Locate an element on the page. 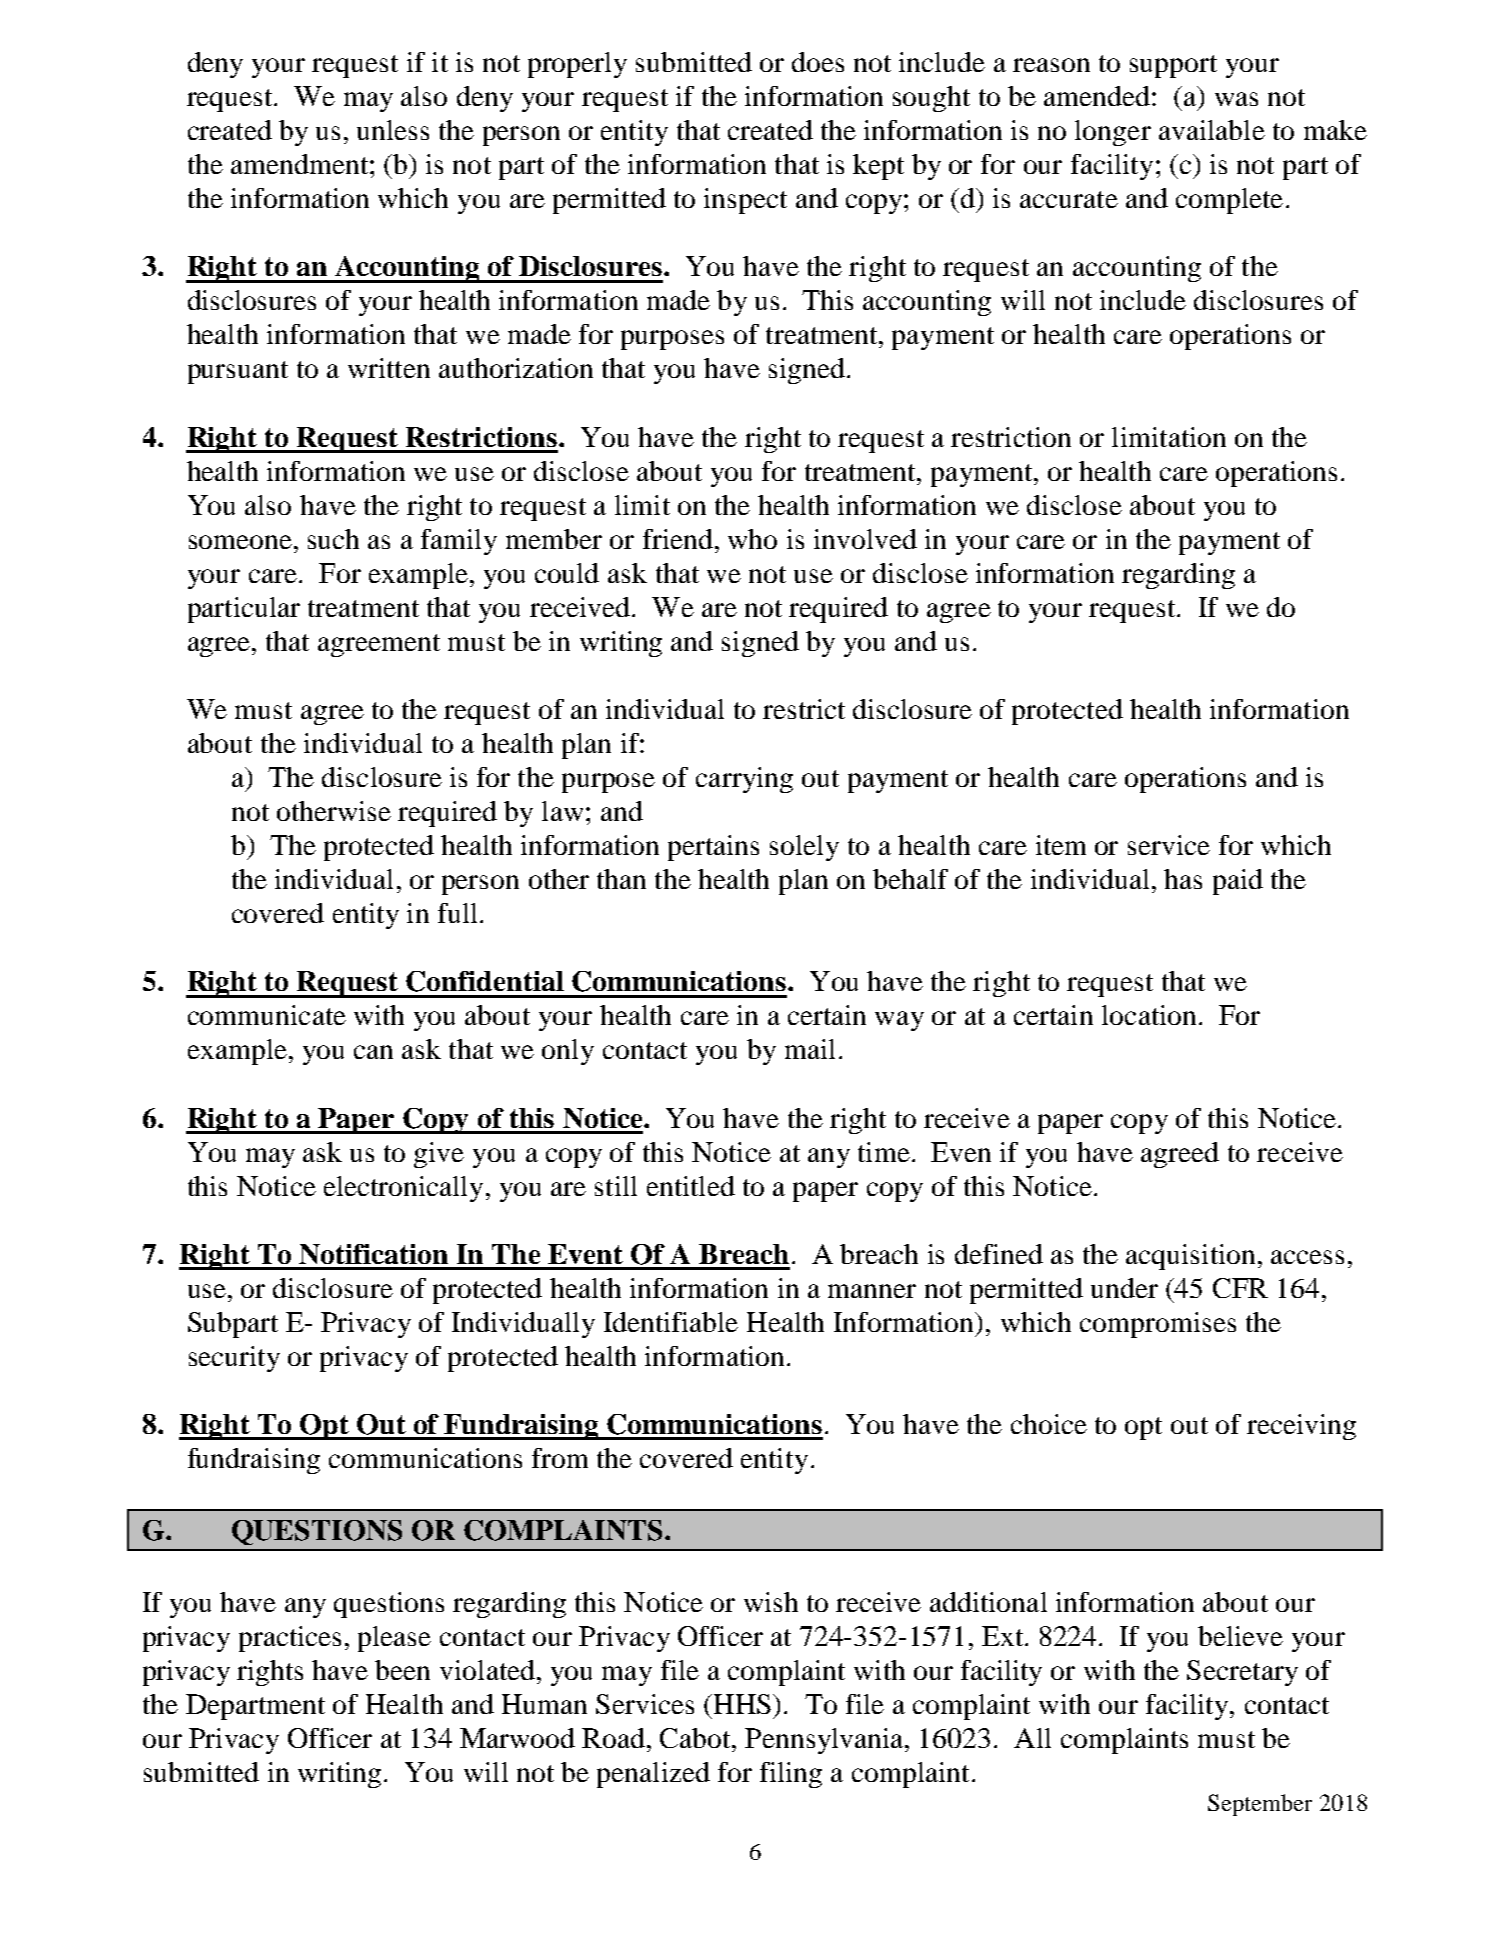  does is located at coordinates (818, 62).
